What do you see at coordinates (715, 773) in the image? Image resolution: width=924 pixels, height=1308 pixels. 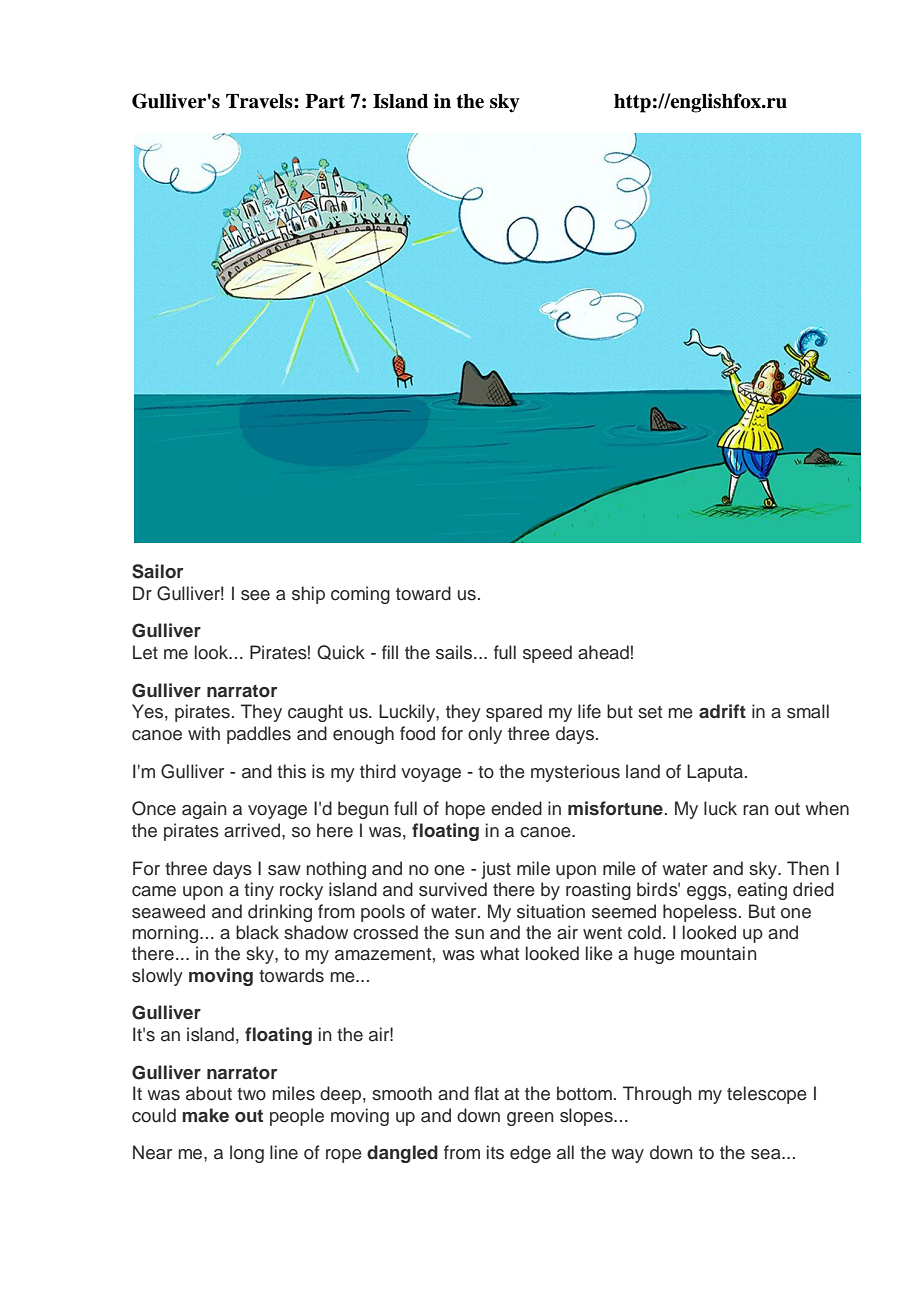 I see `Laputa` at bounding box center [715, 773].
